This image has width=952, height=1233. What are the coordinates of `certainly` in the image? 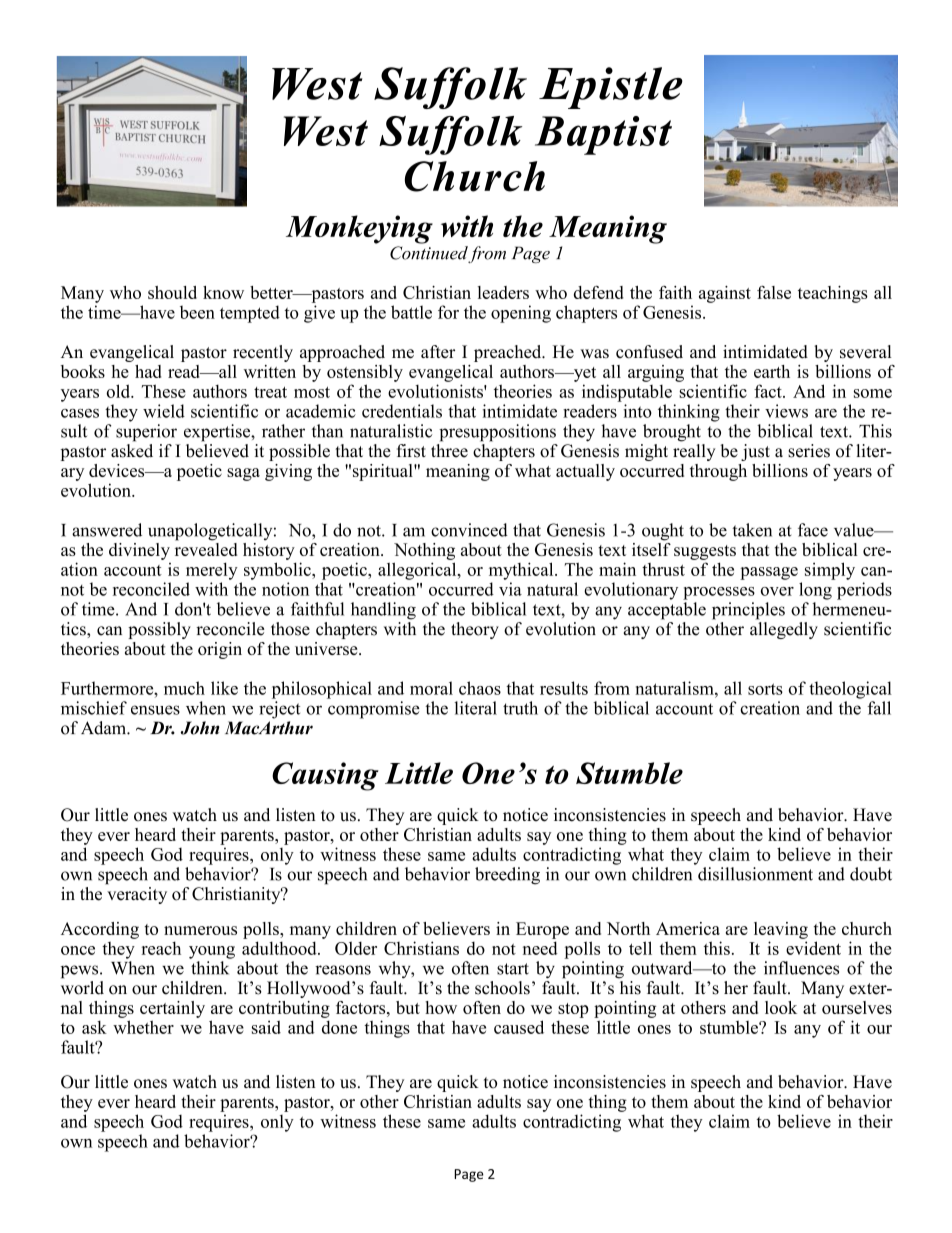 It's located at (172, 1009).
